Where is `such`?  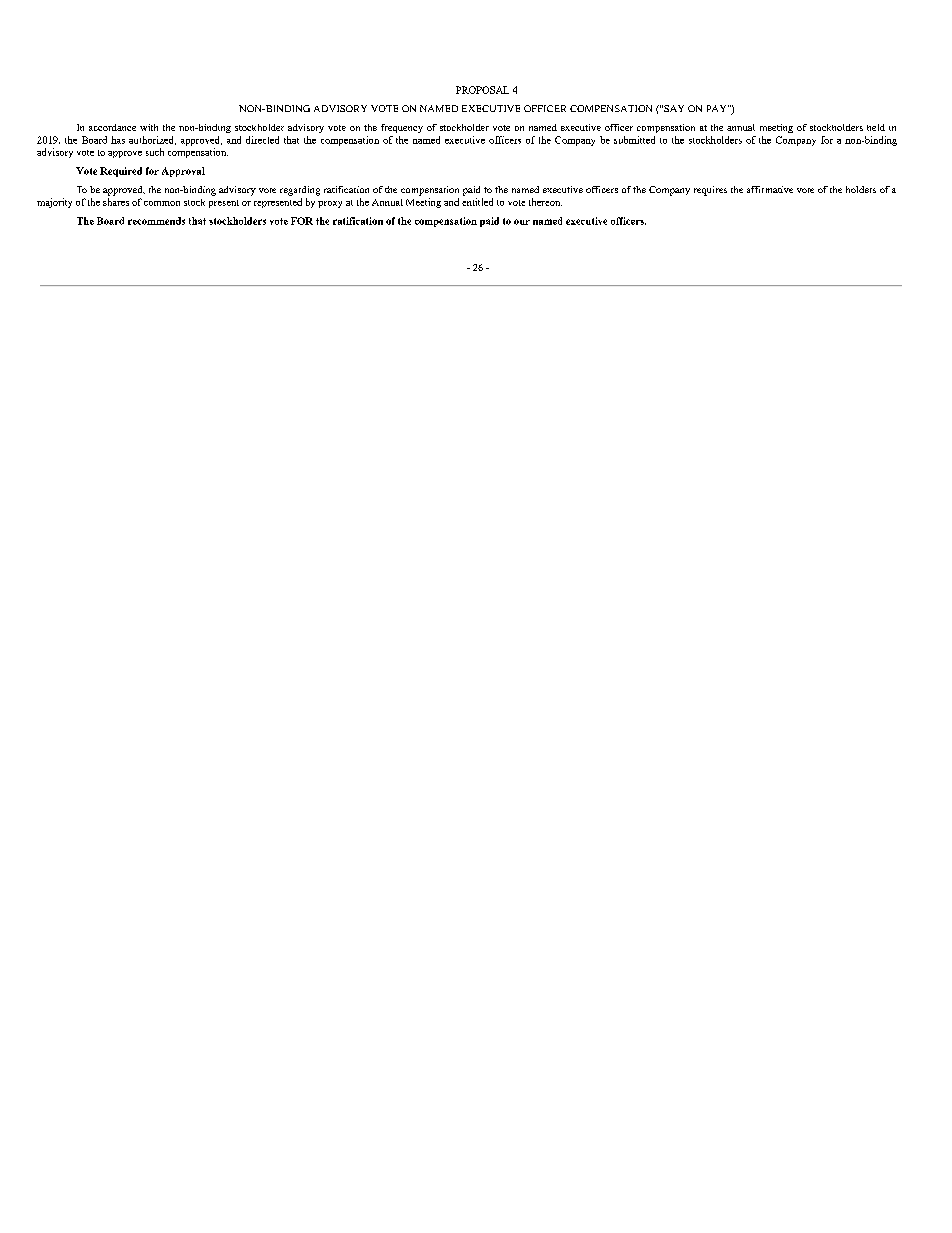 such is located at coordinates (155, 152).
